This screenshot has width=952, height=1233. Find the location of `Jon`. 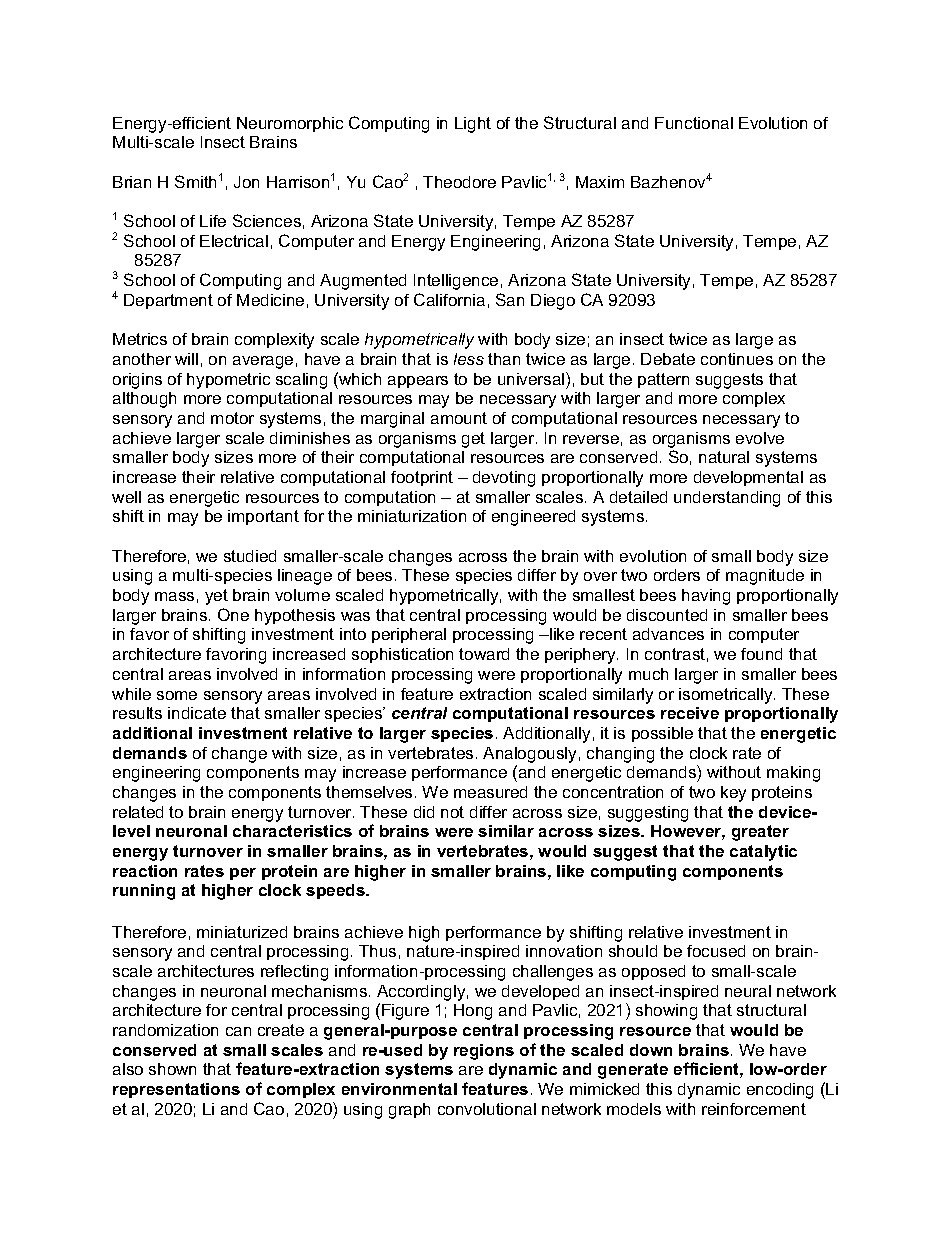

Jon is located at coordinates (246, 182).
